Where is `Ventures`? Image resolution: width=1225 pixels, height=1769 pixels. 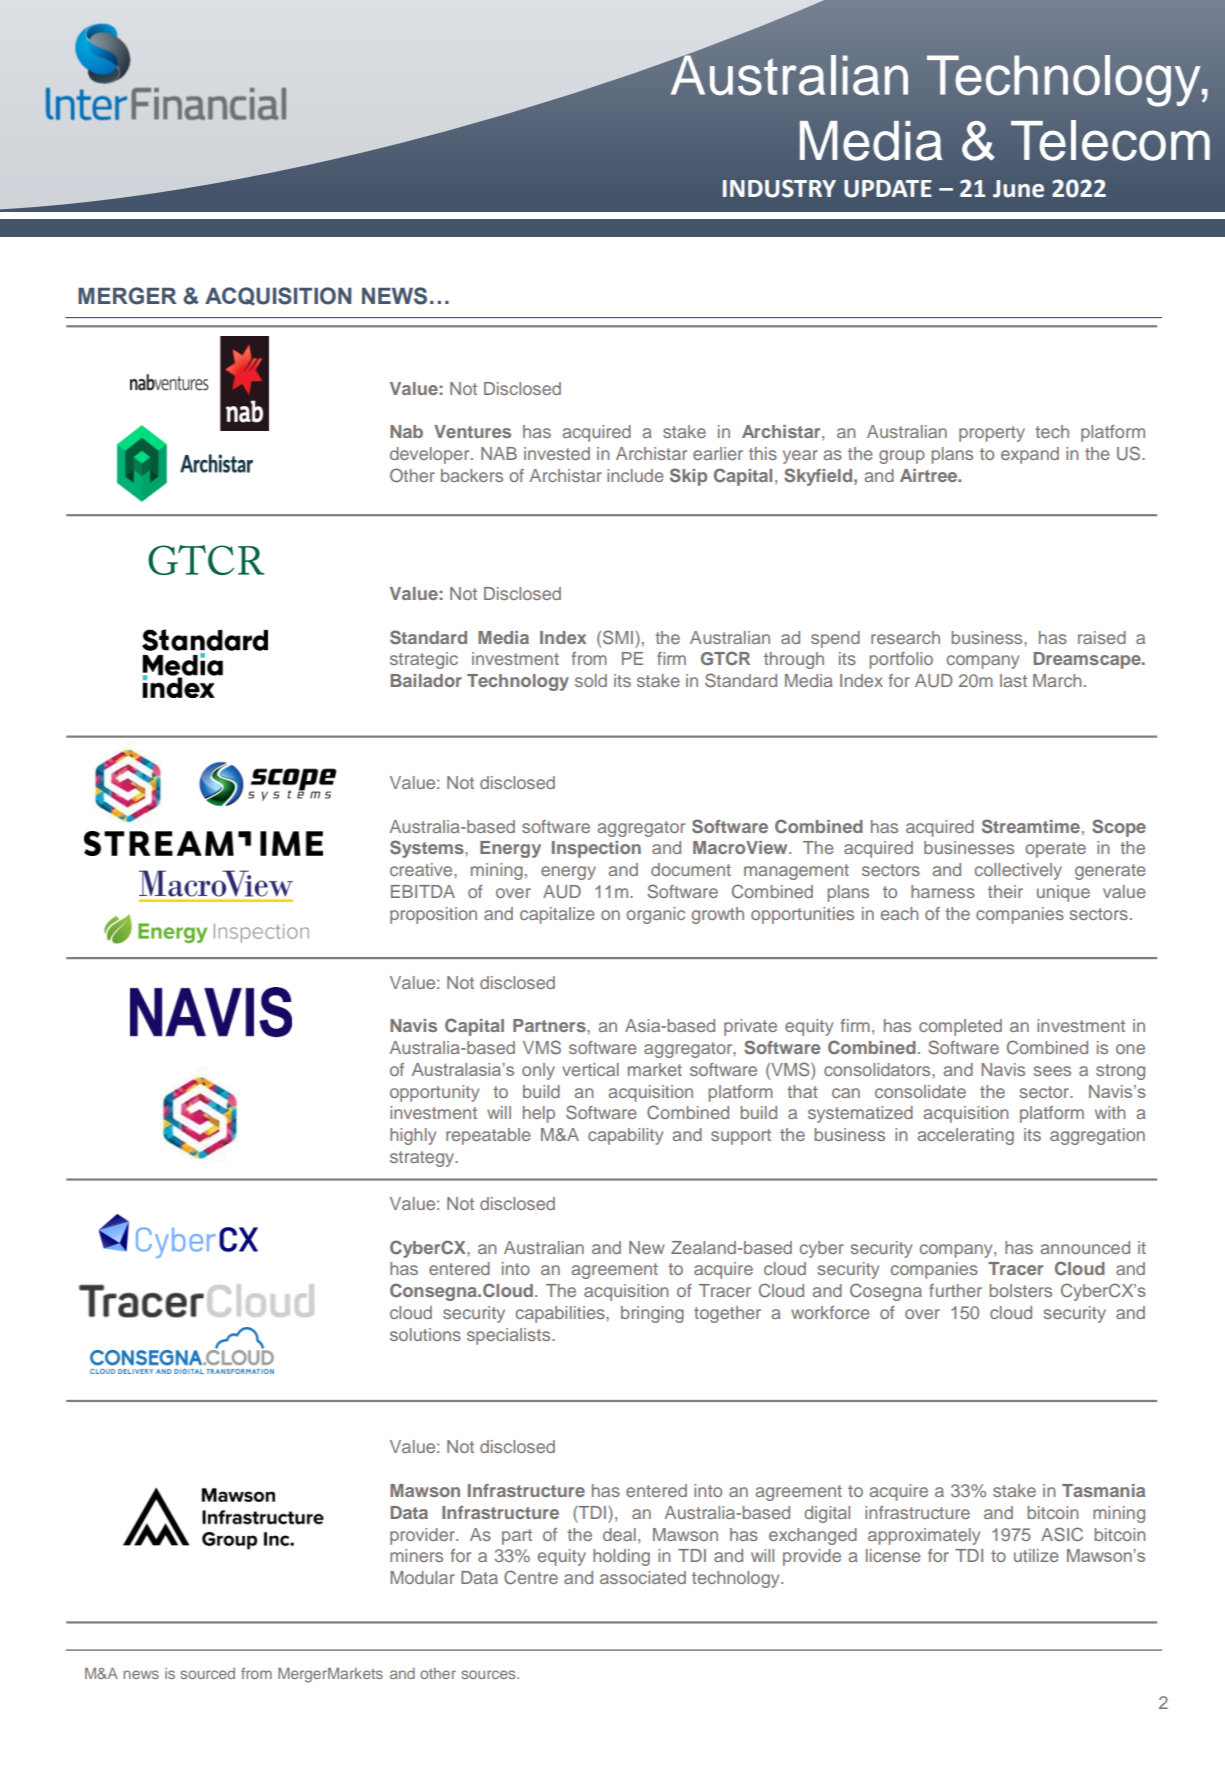 Ventures is located at coordinates (472, 431).
